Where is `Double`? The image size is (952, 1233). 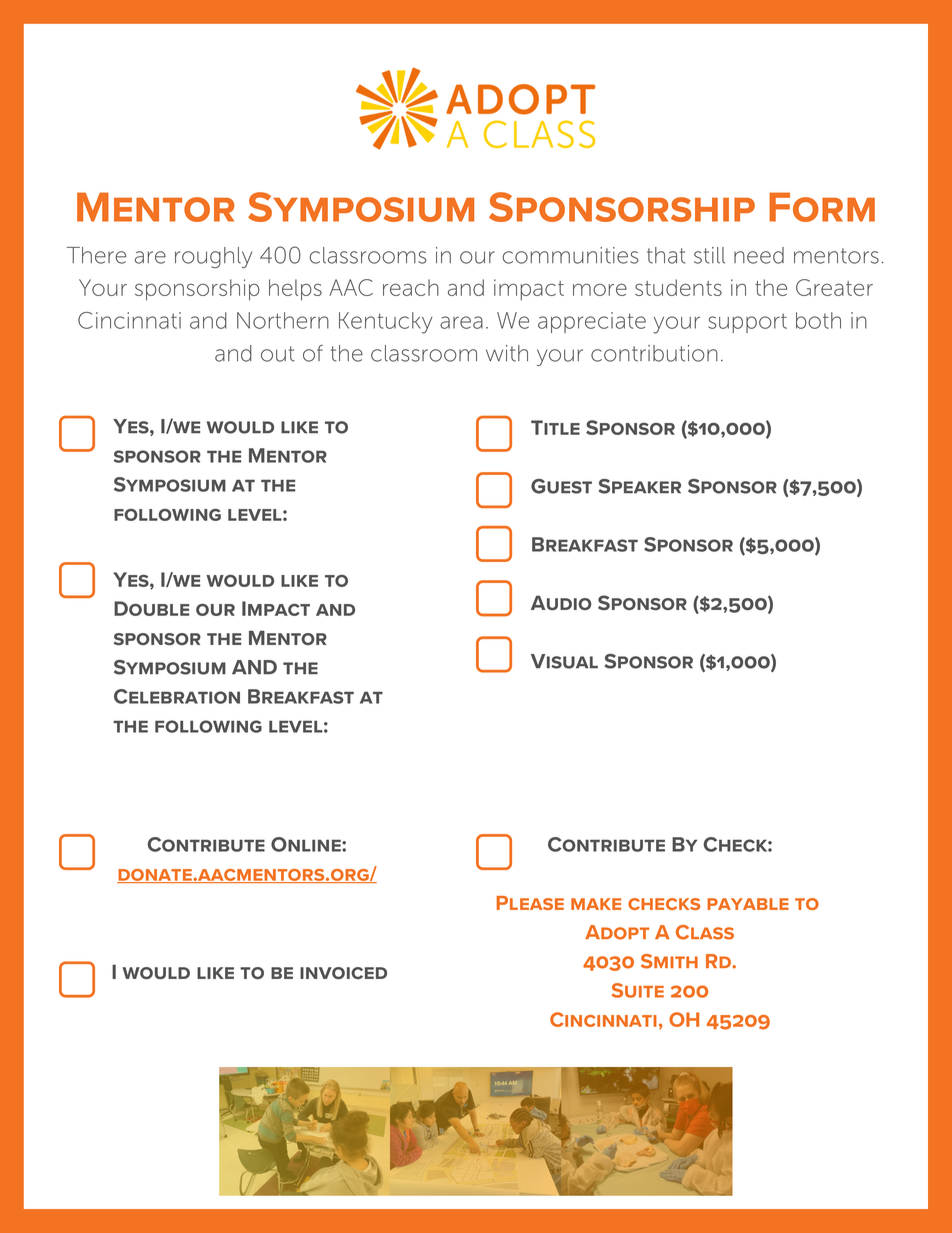
Double is located at coordinates (151, 608).
